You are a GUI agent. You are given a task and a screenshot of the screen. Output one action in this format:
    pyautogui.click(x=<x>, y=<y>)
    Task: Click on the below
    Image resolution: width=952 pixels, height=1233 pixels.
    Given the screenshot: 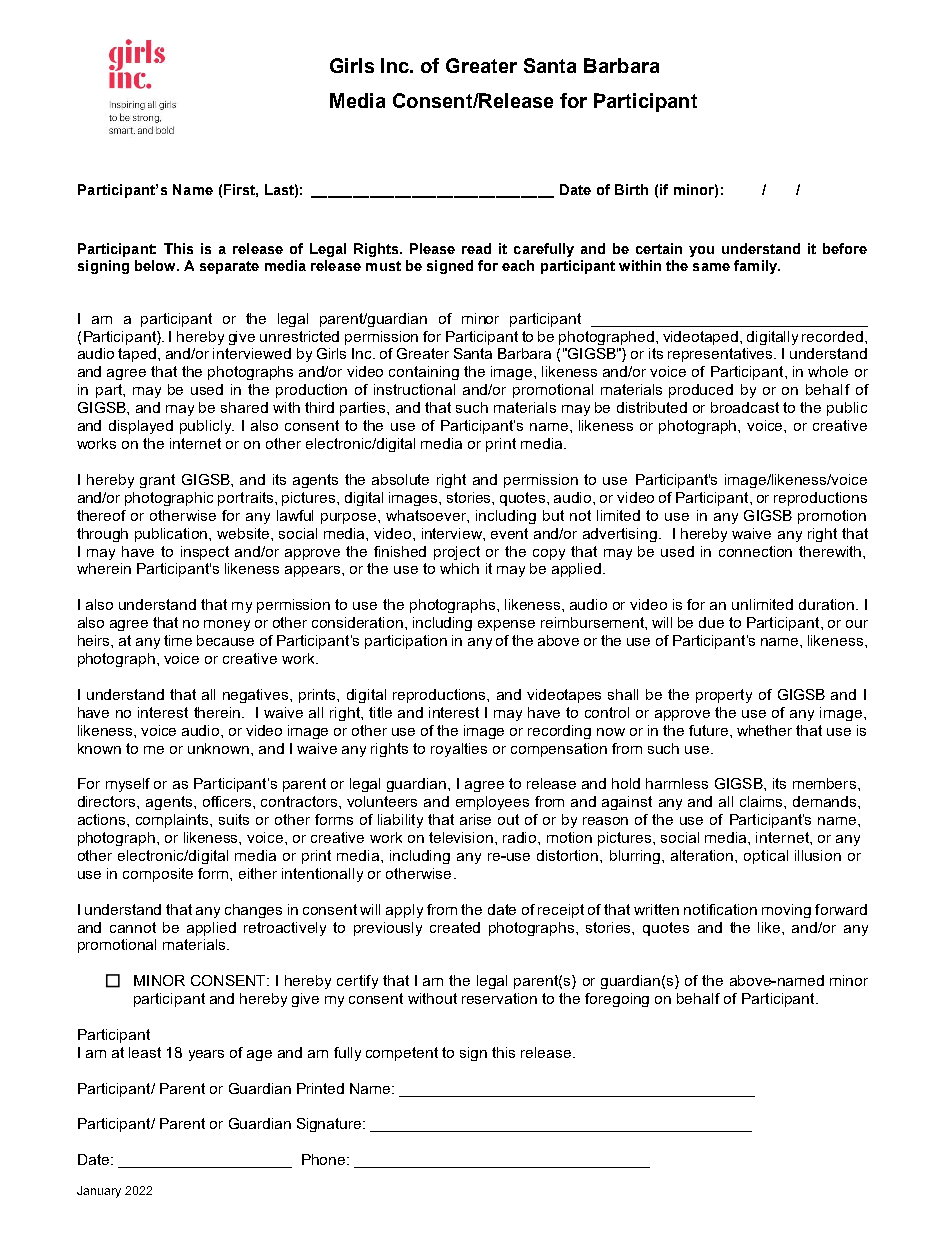 What is the action you would take?
    pyautogui.click(x=156, y=265)
